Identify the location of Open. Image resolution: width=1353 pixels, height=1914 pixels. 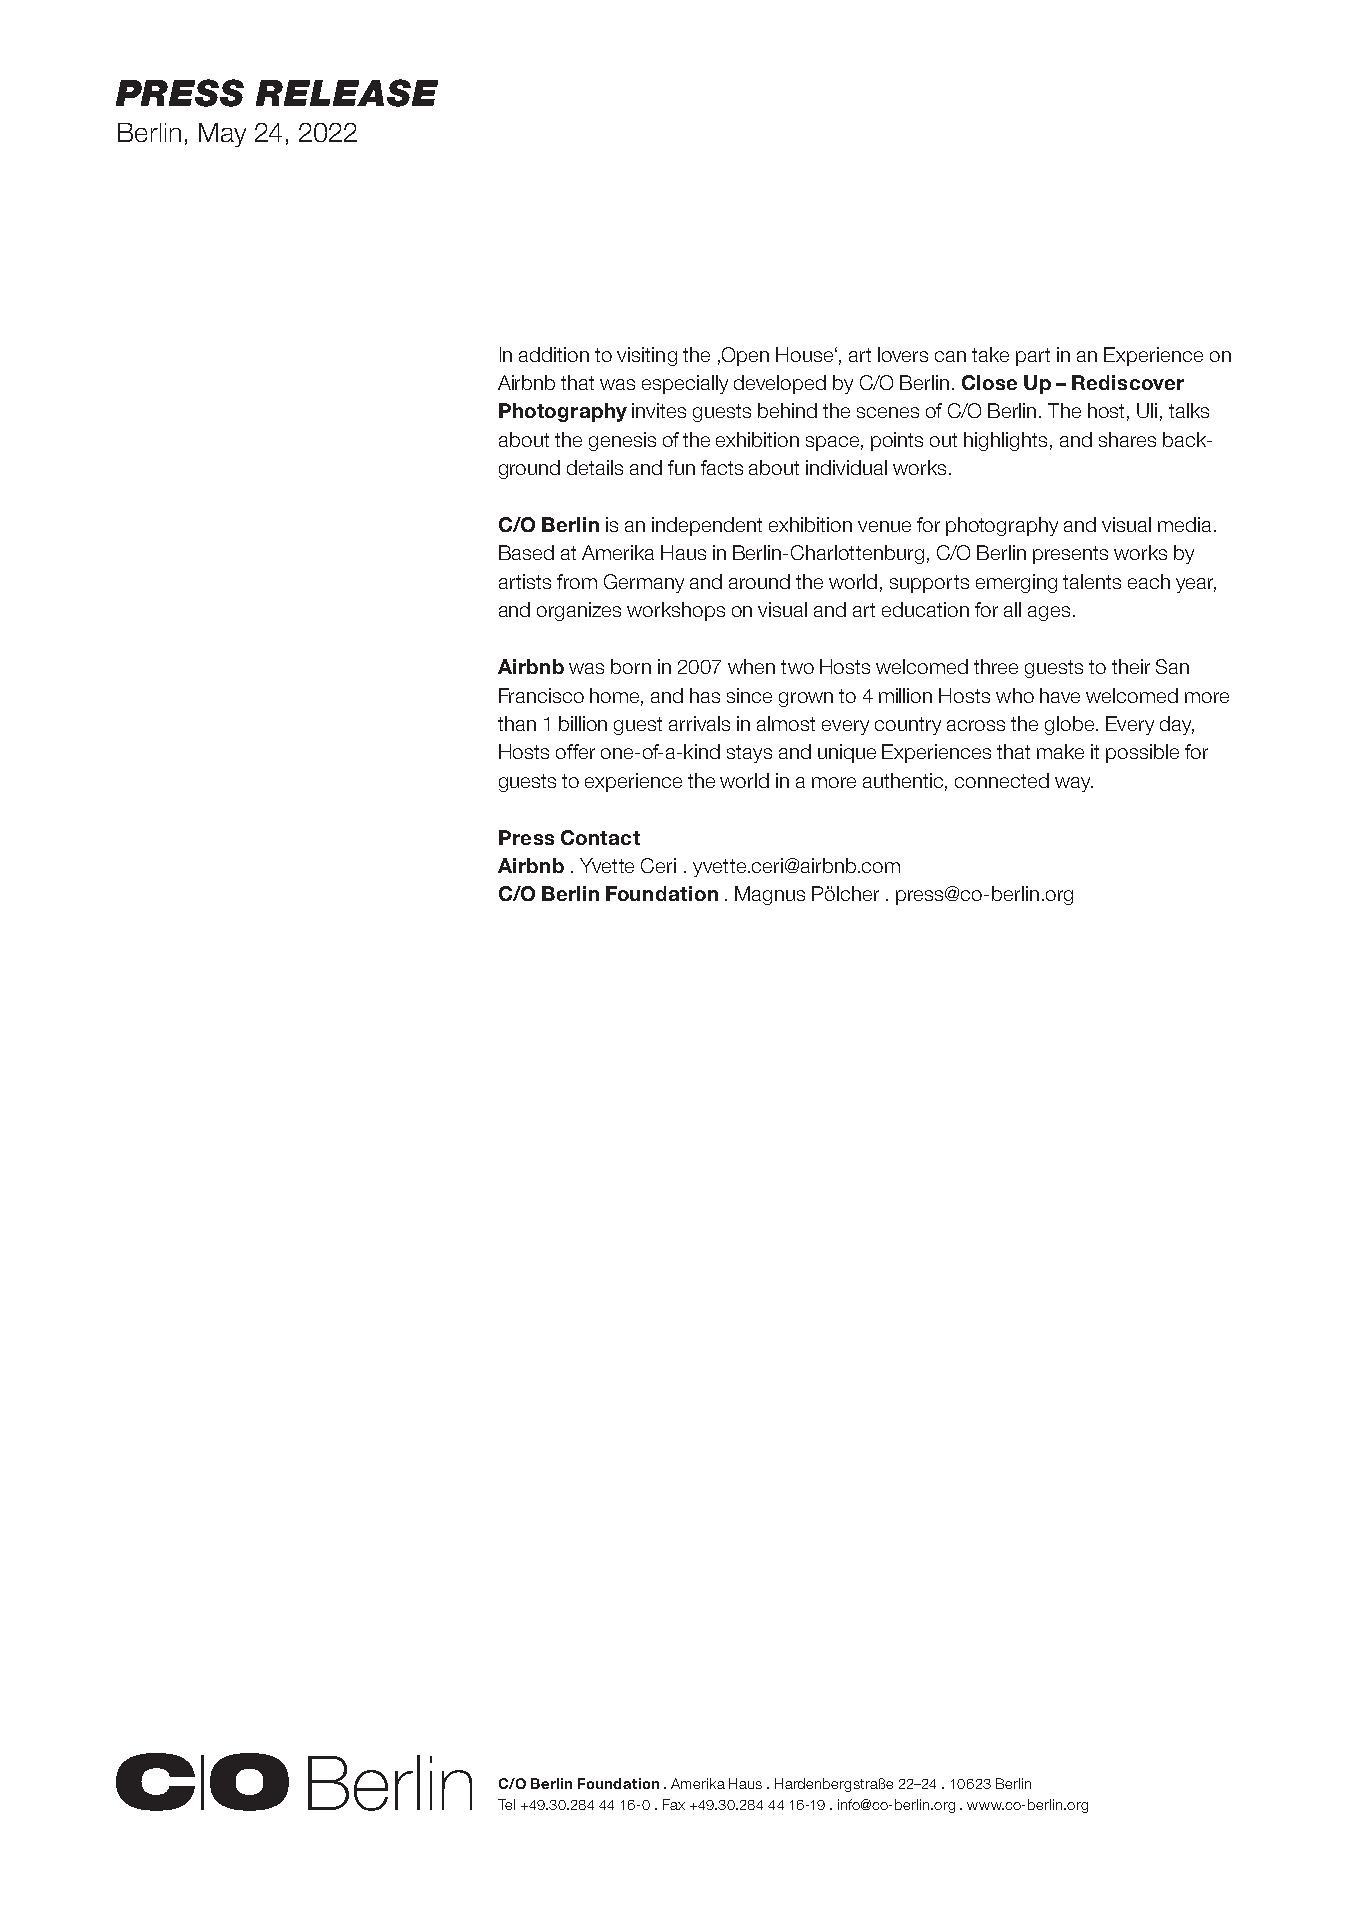
(744, 356).
